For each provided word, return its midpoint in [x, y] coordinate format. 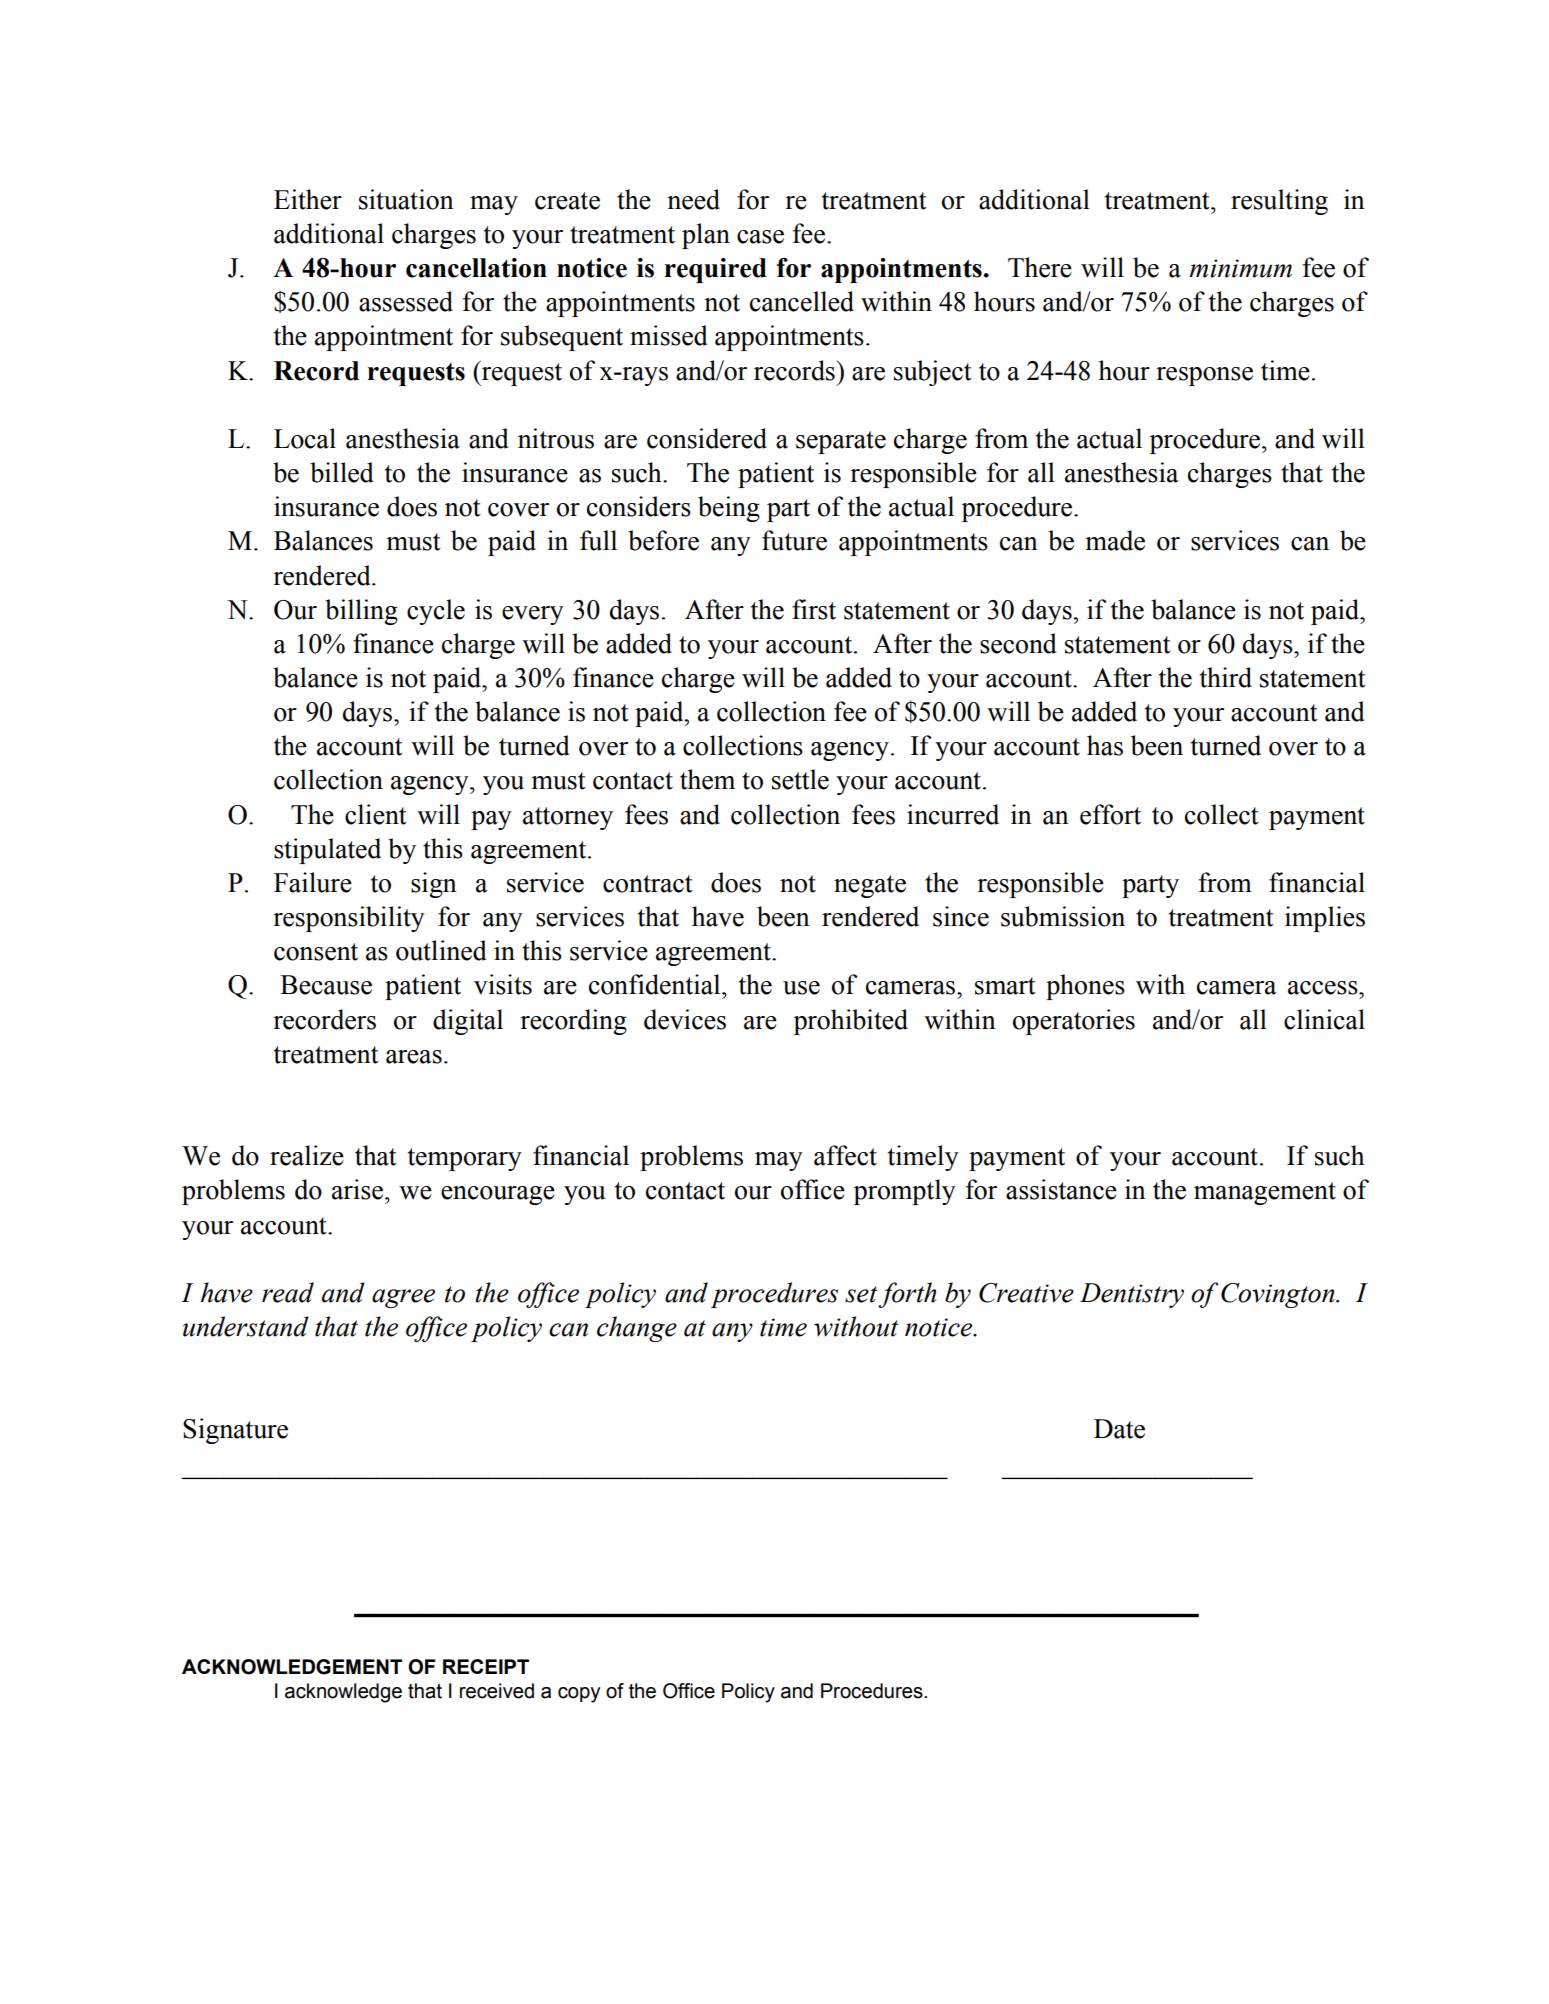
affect [845, 1155]
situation [406, 199]
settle [800, 779]
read [288, 1292]
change [637, 1329]
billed [342, 472]
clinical [1324, 1019]
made [1115, 540]
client [376, 814]
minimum [1241, 268]
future [794, 540]
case [760, 237]
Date [1119, 1429]
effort [1110, 814]
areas [414, 1057]
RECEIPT [486, 1666]
